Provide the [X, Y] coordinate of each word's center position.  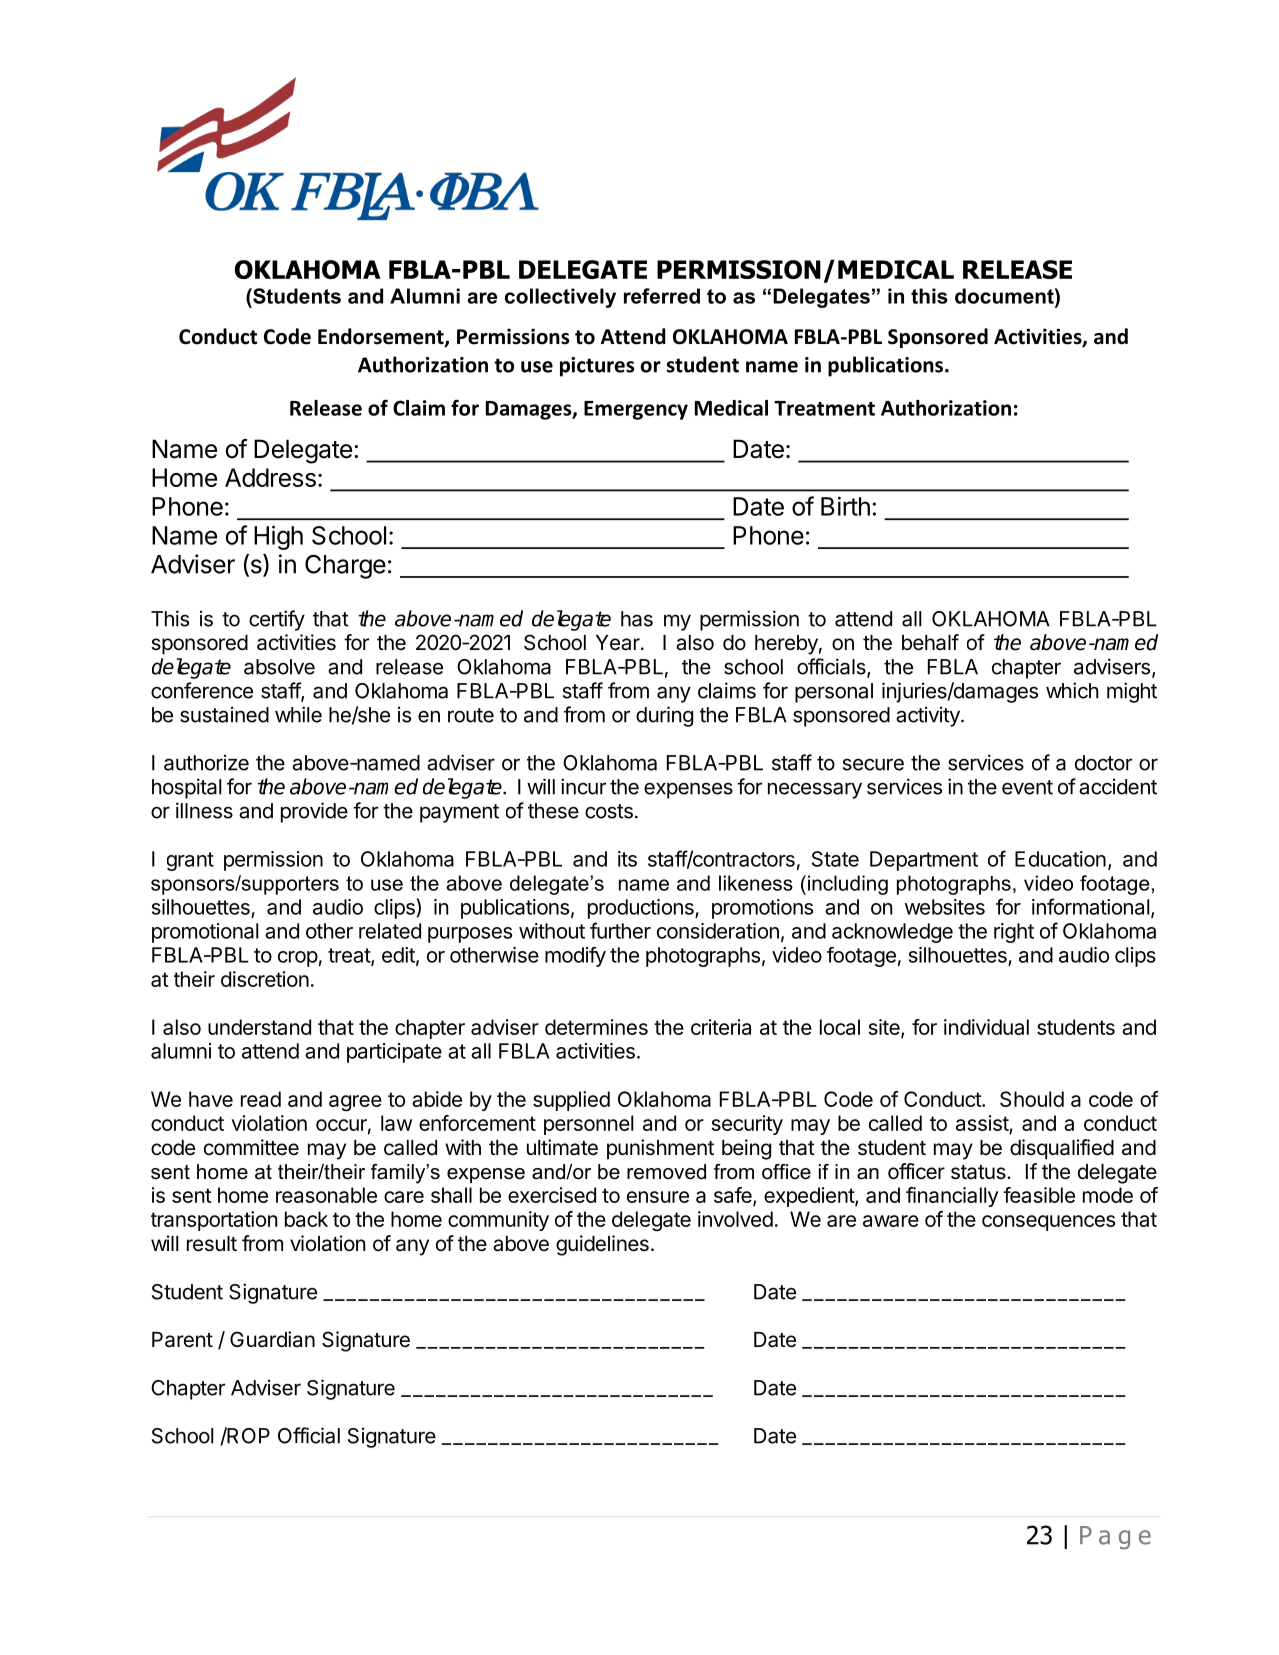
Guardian [272, 1339]
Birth [845, 506]
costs [609, 811]
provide [314, 812]
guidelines [602, 1245]
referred [662, 296]
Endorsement [382, 337]
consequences [1048, 1223]
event [1027, 787]
